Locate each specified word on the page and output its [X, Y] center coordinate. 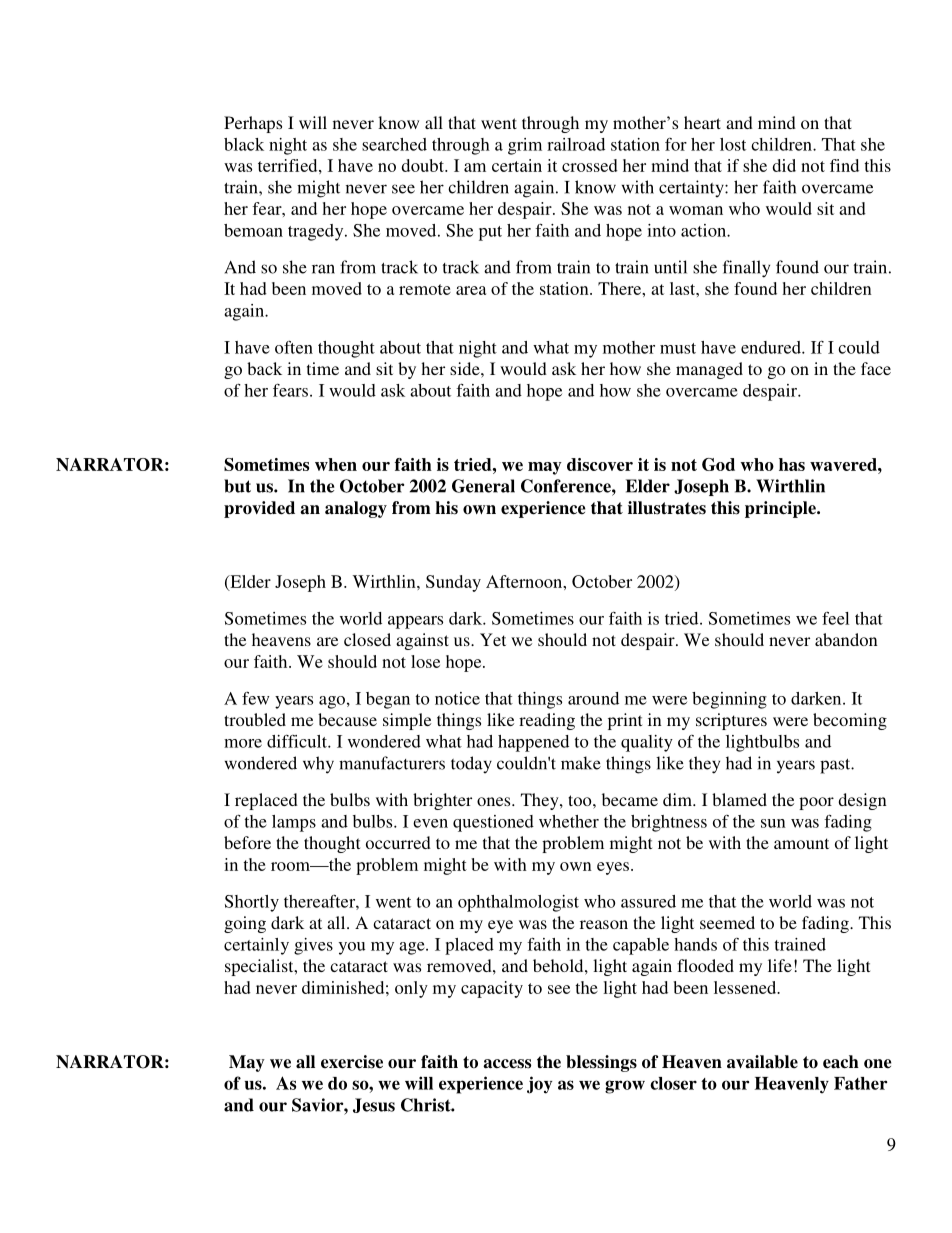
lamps [294, 823]
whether [569, 821]
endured [772, 347]
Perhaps [253, 124]
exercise [352, 1062]
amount [801, 843]
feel [835, 618]
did [784, 165]
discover [600, 464]
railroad [576, 144]
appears [415, 622]
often [294, 347]
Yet [493, 639]
